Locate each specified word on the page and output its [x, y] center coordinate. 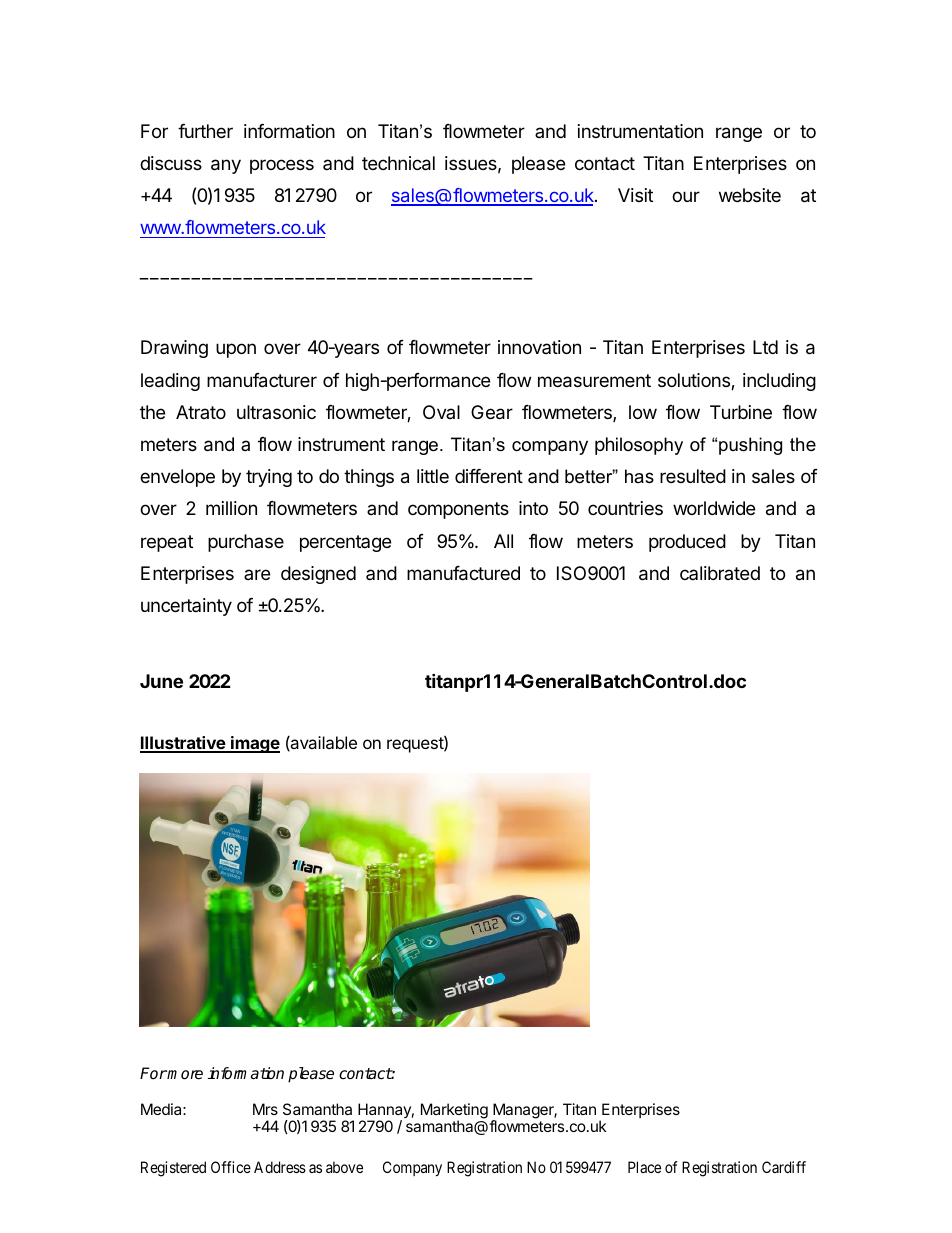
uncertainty [186, 607]
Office [231, 1167]
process [282, 166]
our [686, 196]
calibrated [720, 573]
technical [398, 163]
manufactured [463, 573]
